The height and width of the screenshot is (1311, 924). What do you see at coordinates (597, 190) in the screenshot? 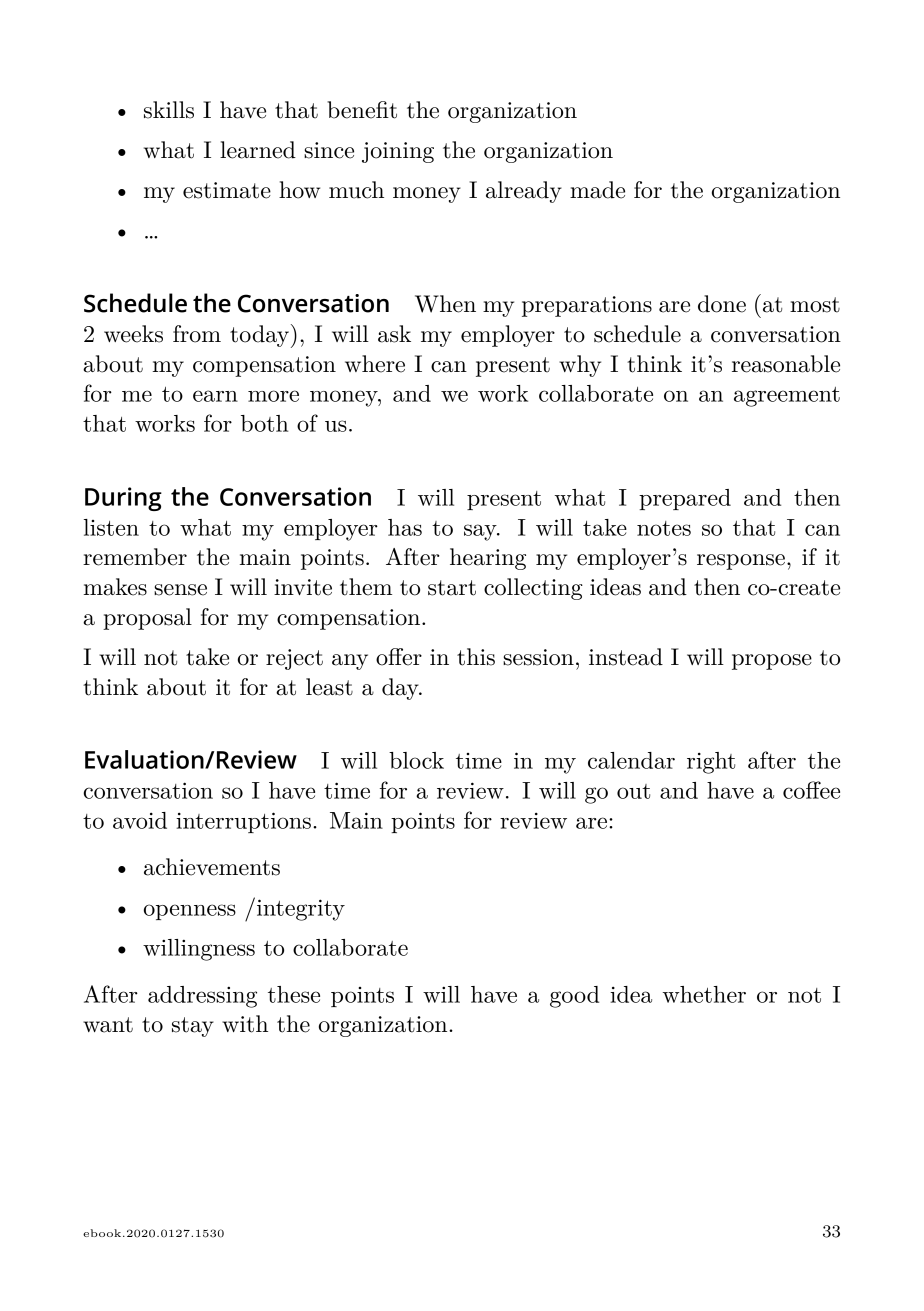
I see `made` at bounding box center [597, 190].
